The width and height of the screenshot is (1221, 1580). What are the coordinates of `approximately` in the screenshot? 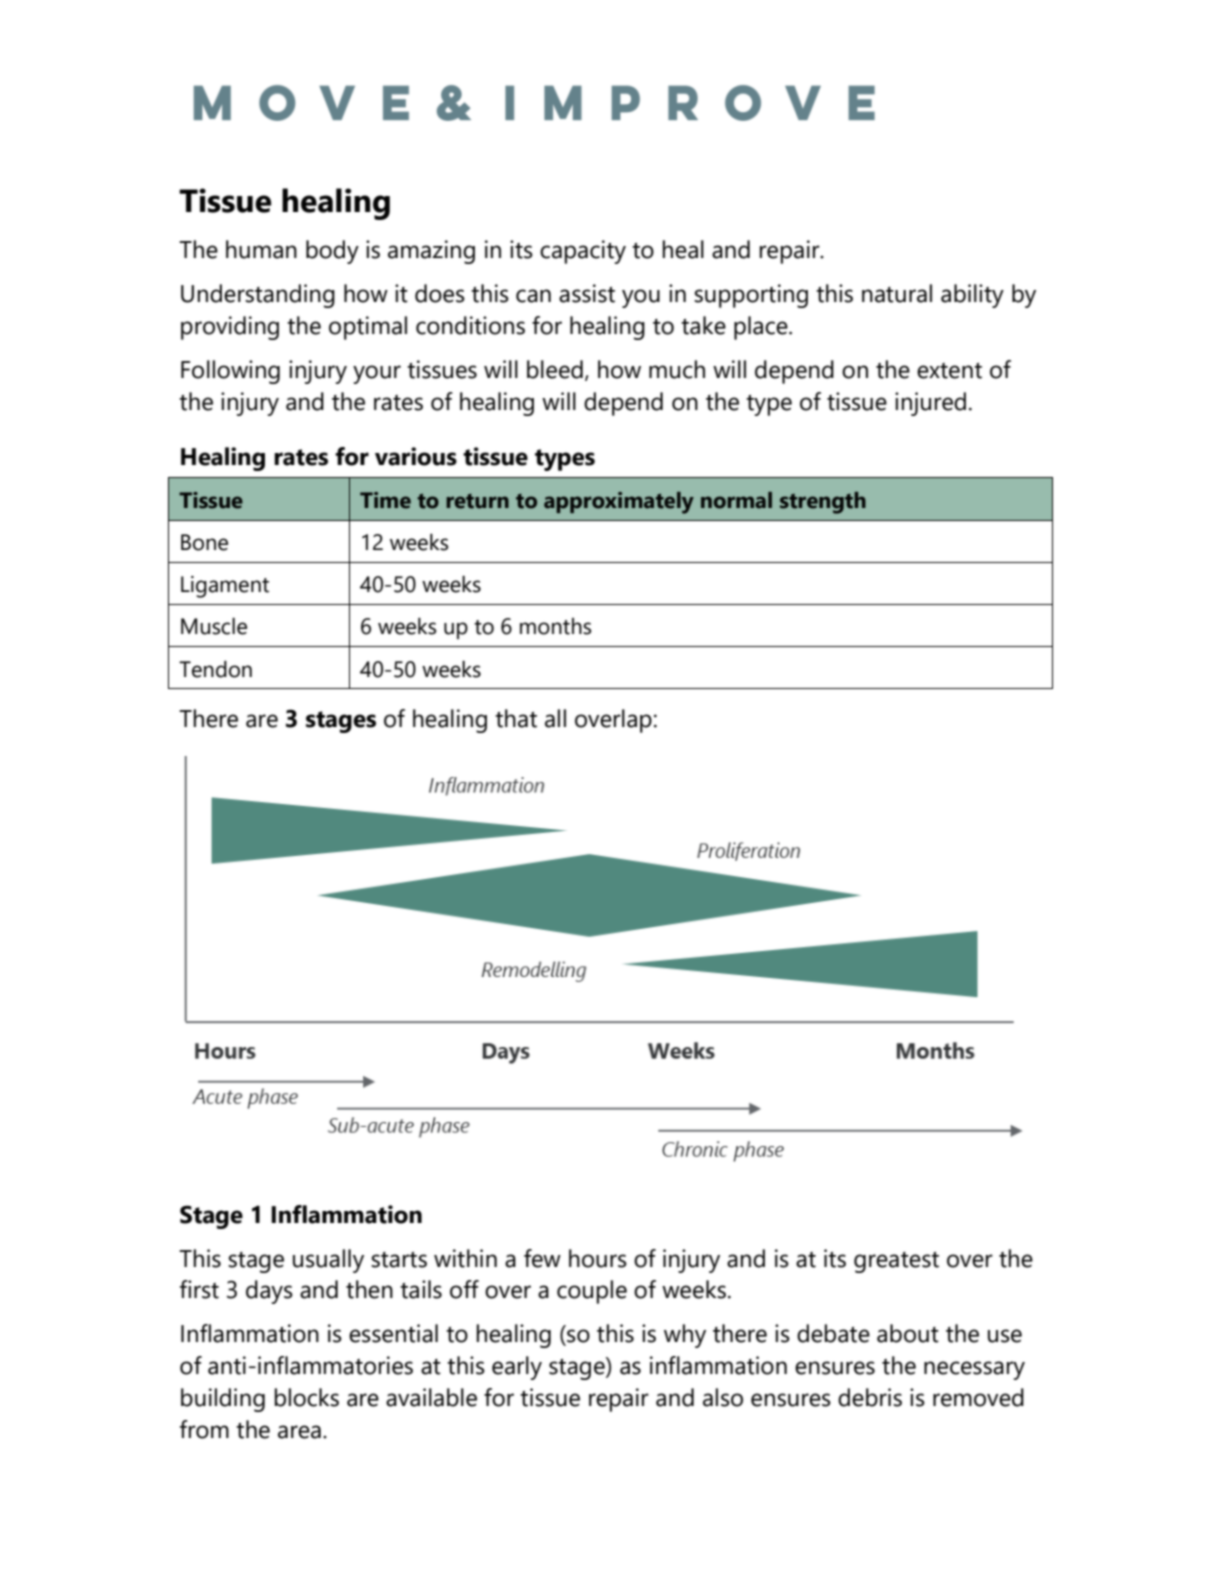 It's located at (619, 503).
